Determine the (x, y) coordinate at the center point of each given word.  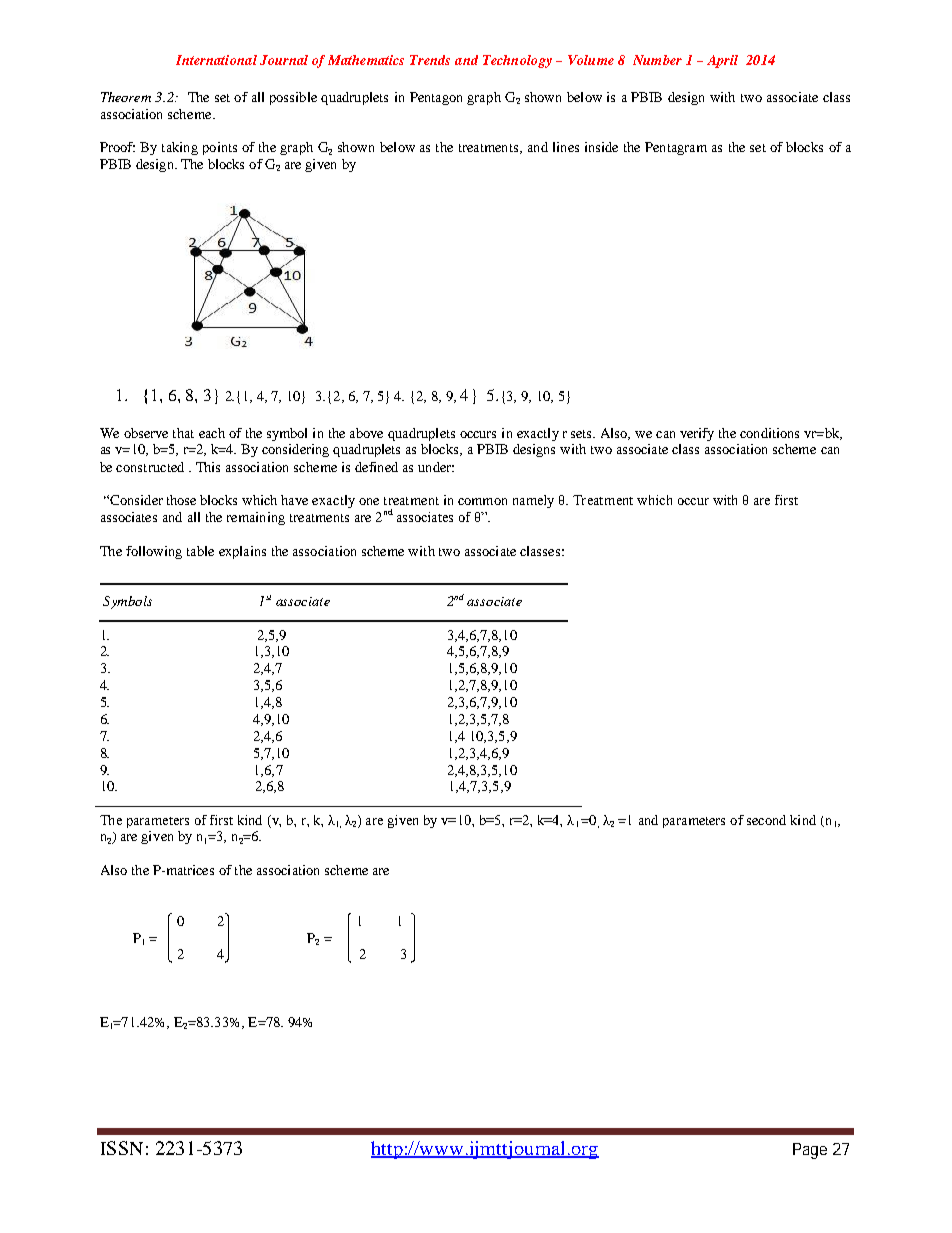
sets (583, 434)
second (766, 820)
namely (533, 501)
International (216, 60)
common (482, 501)
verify (697, 434)
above (366, 433)
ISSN (122, 1148)
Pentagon (436, 98)
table (200, 551)
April (722, 61)
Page (810, 1151)
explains (242, 552)
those (181, 500)
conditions (769, 433)
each (212, 433)
